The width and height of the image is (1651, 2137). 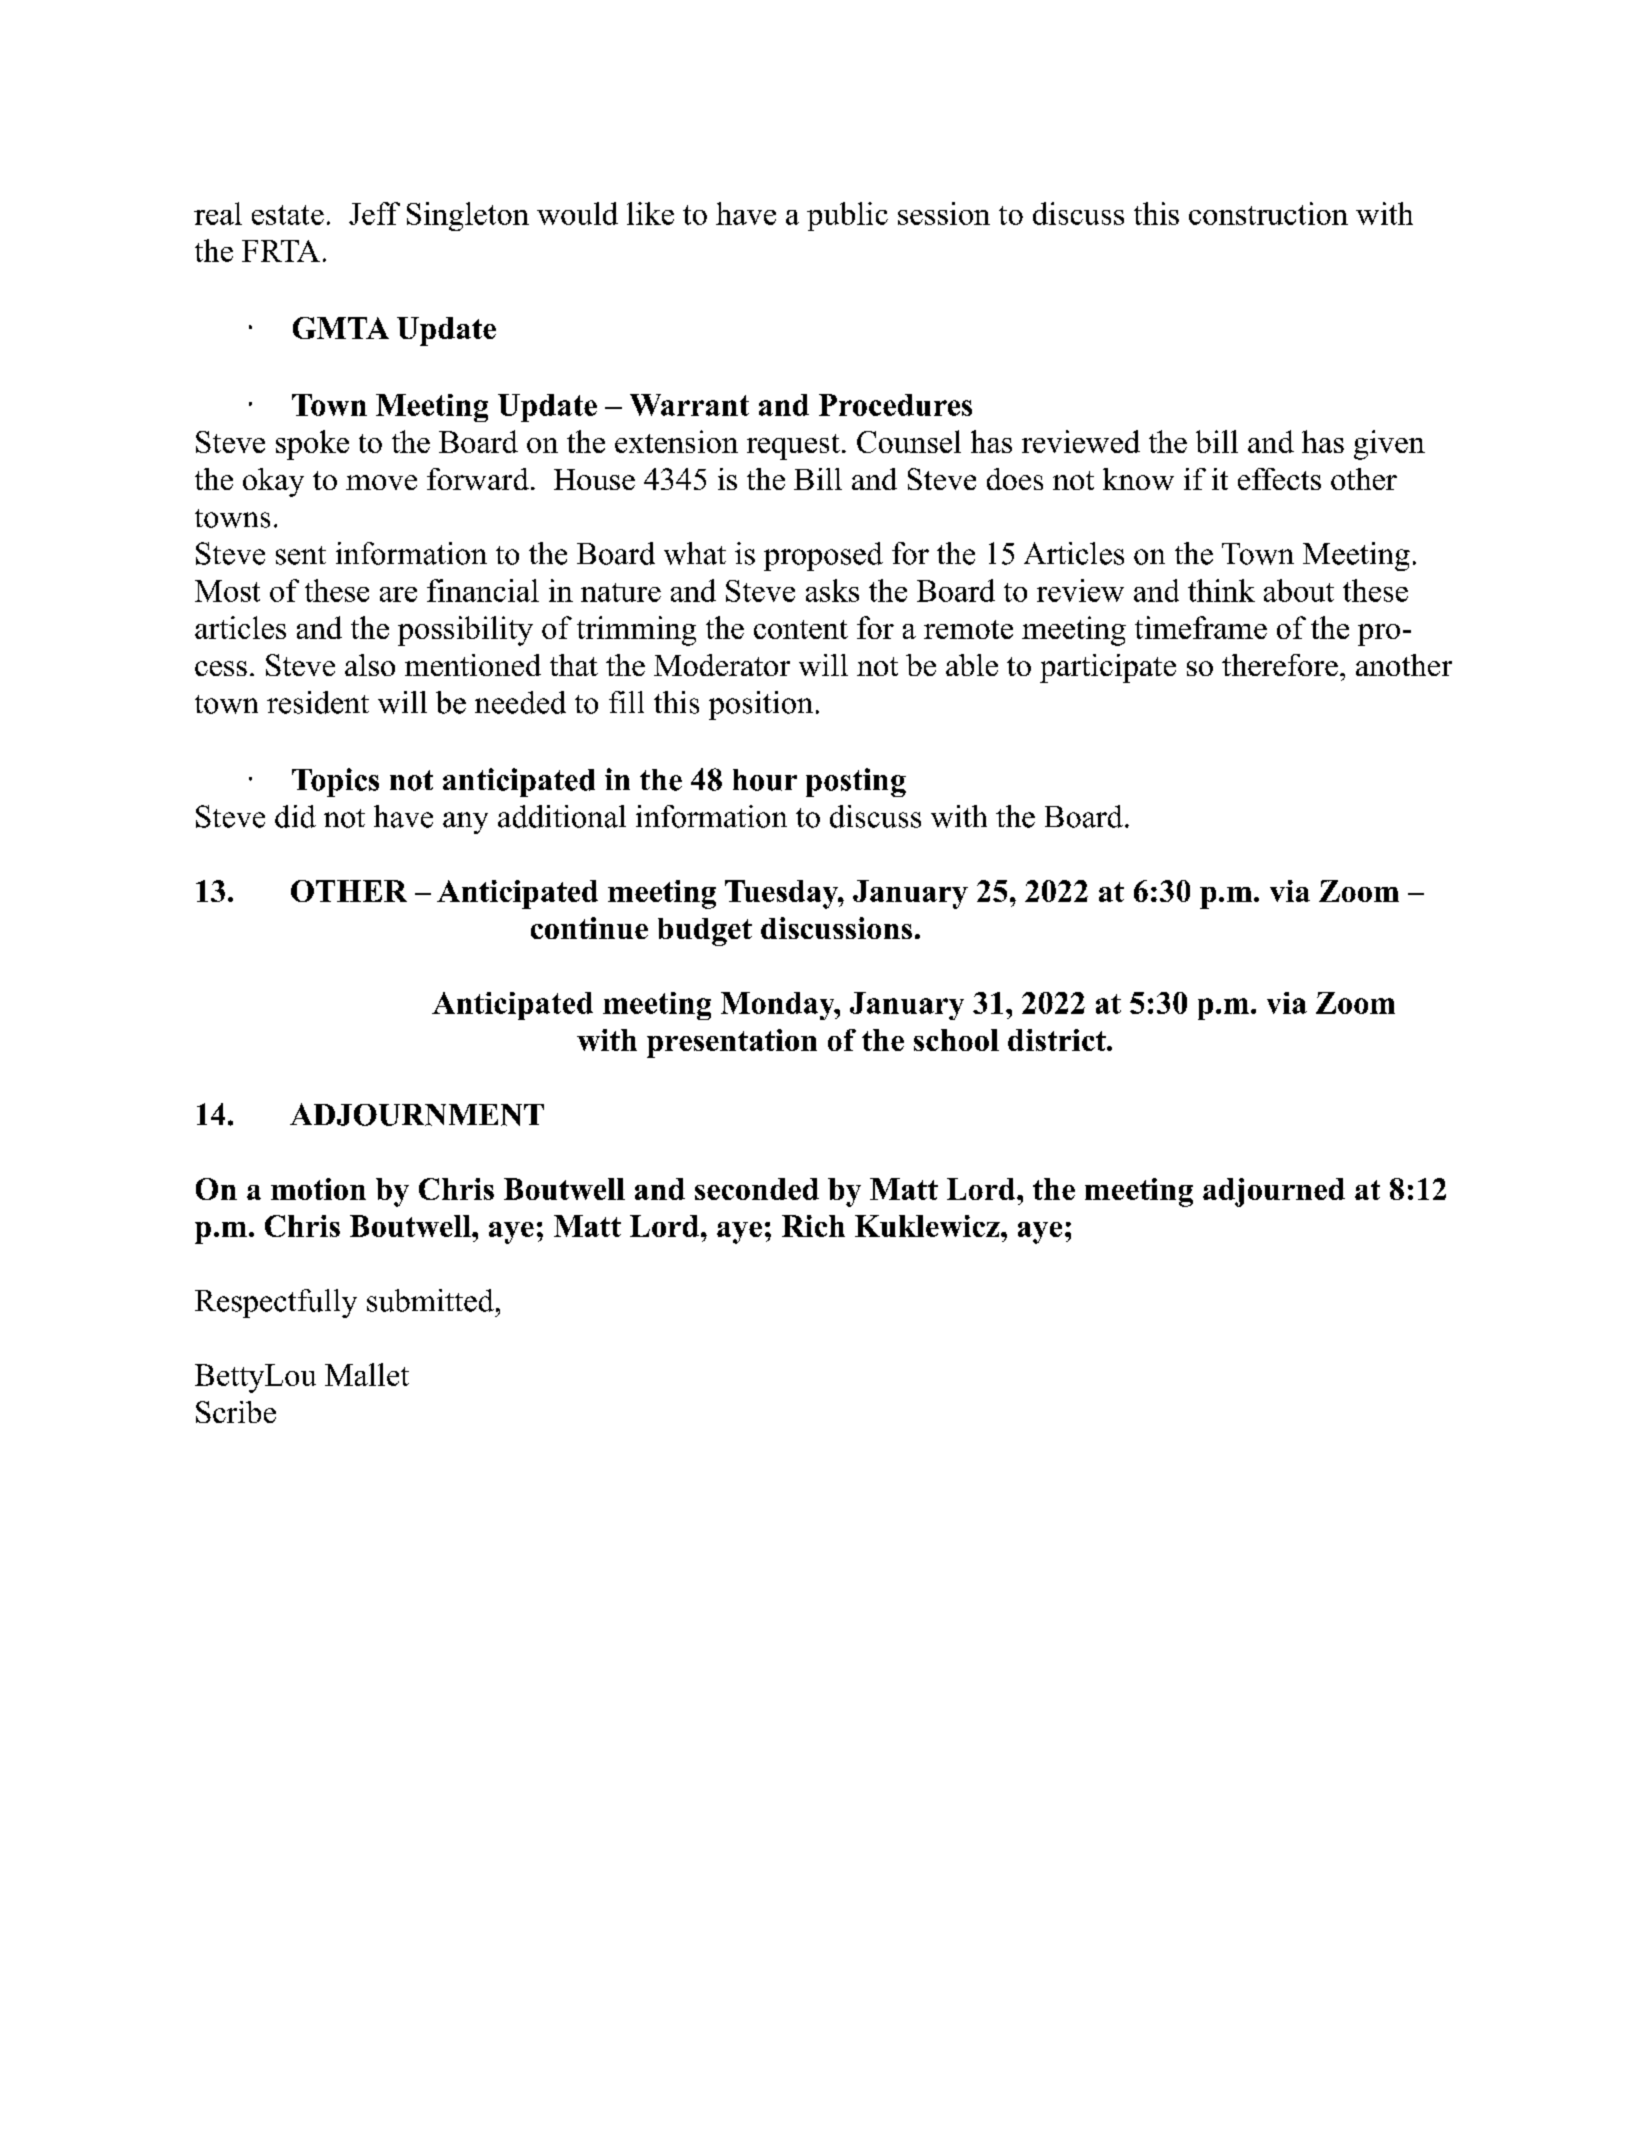 What do you see at coordinates (374, 213) in the image?
I see `Jeff` at bounding box center [374, 213].
